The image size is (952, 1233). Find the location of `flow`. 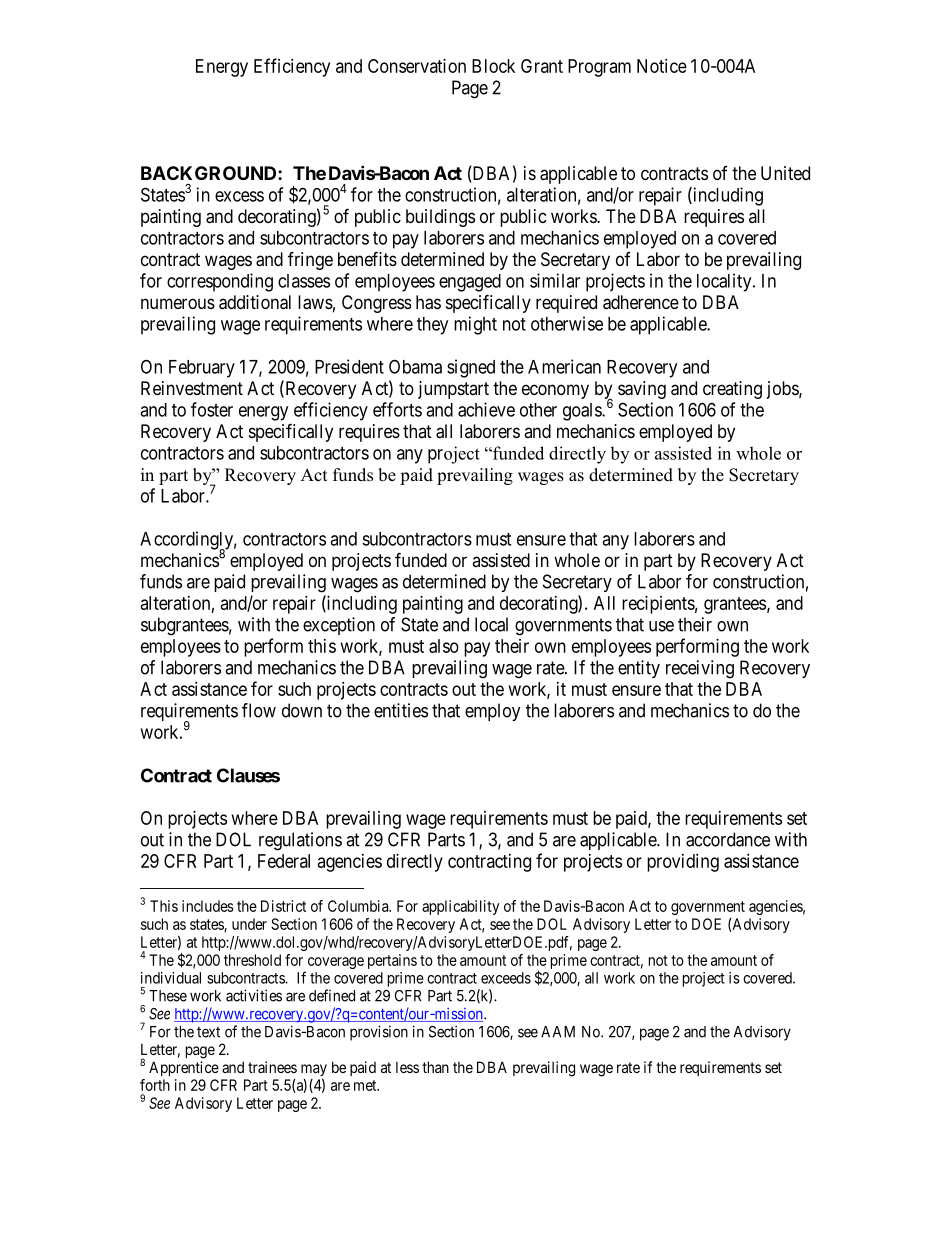

flow is located at coordinates (259, 710).
